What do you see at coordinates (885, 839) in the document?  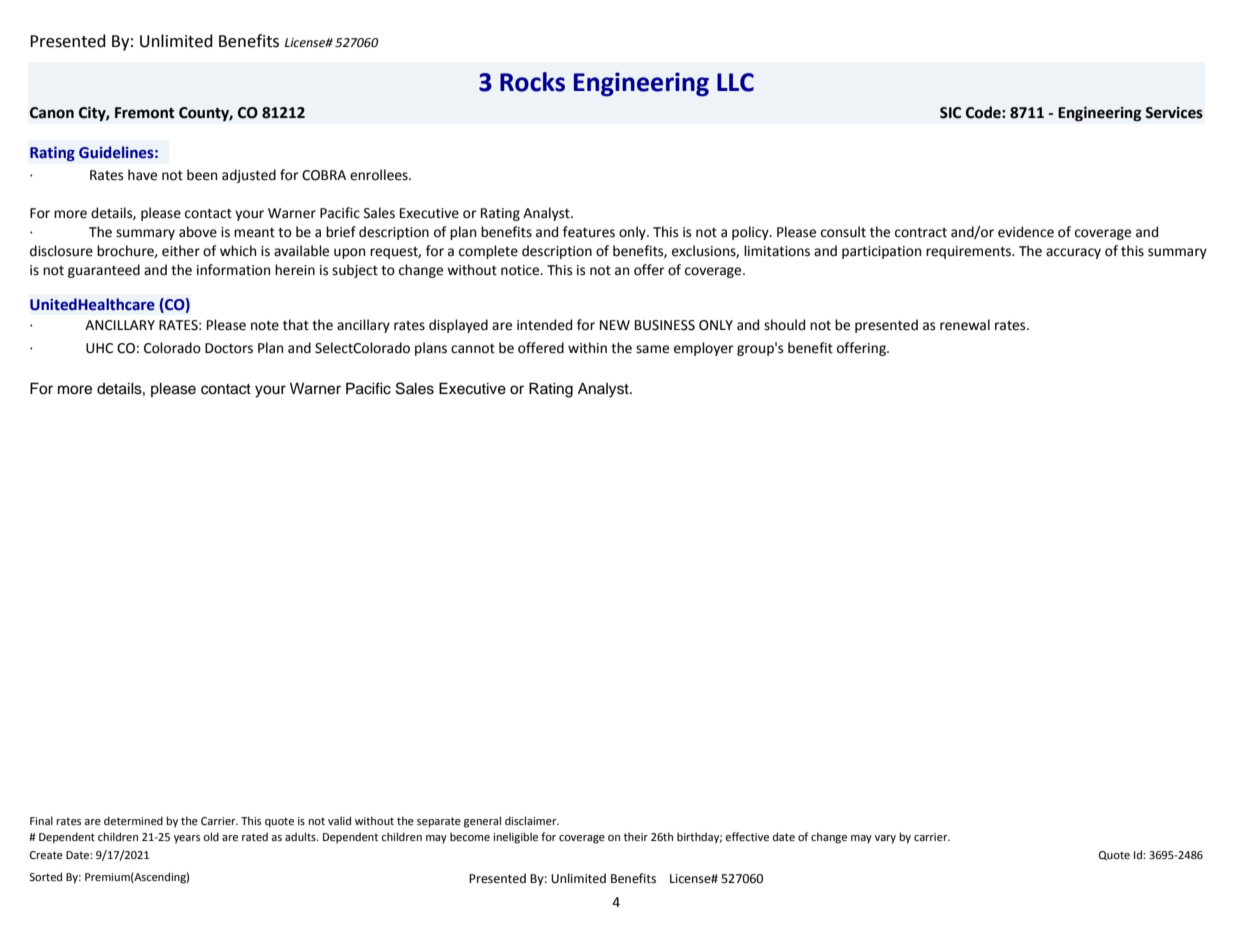 I see `vary` at bounding box center [885, 839].
